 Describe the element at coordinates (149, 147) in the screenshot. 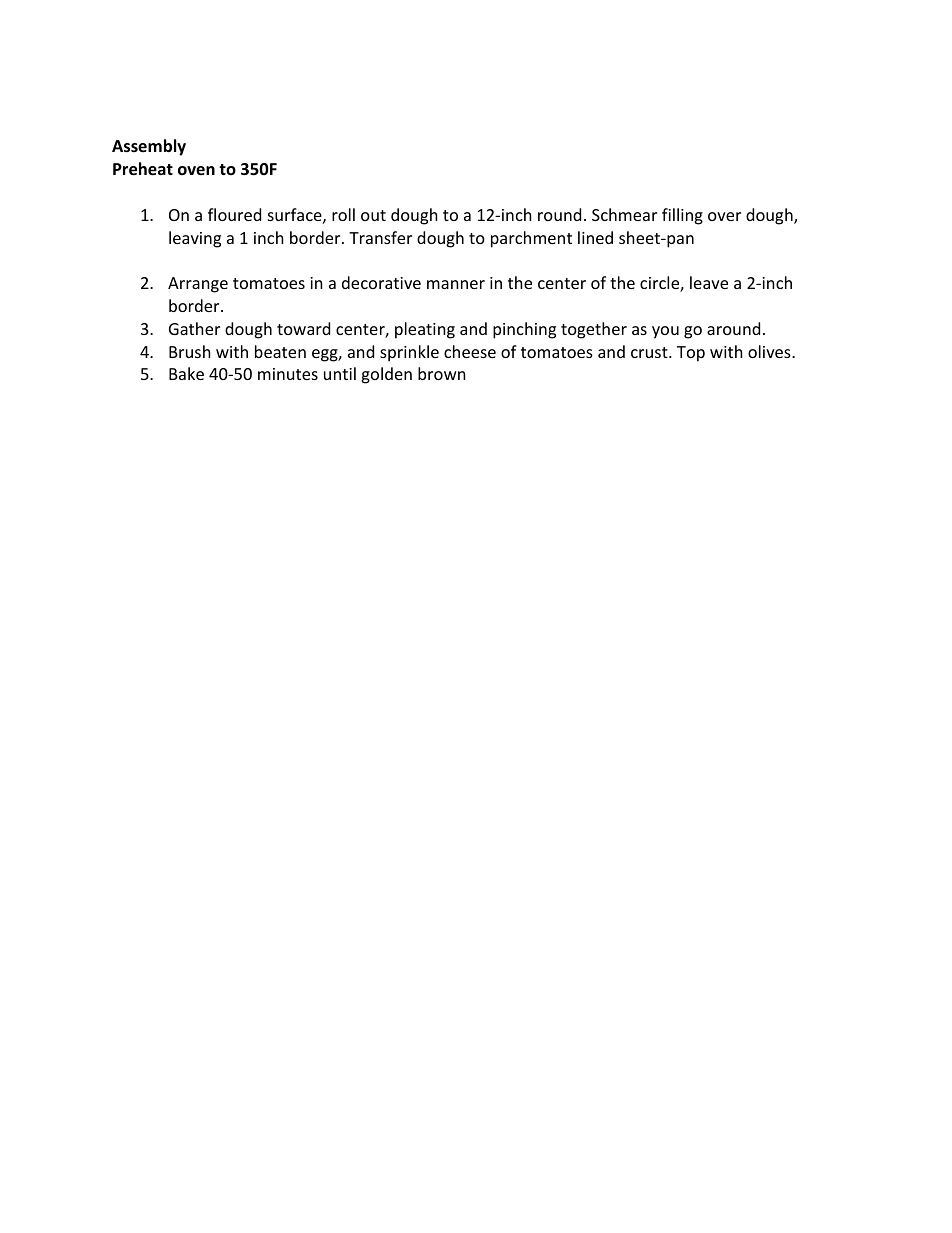

I see `Assembly` at that location.
